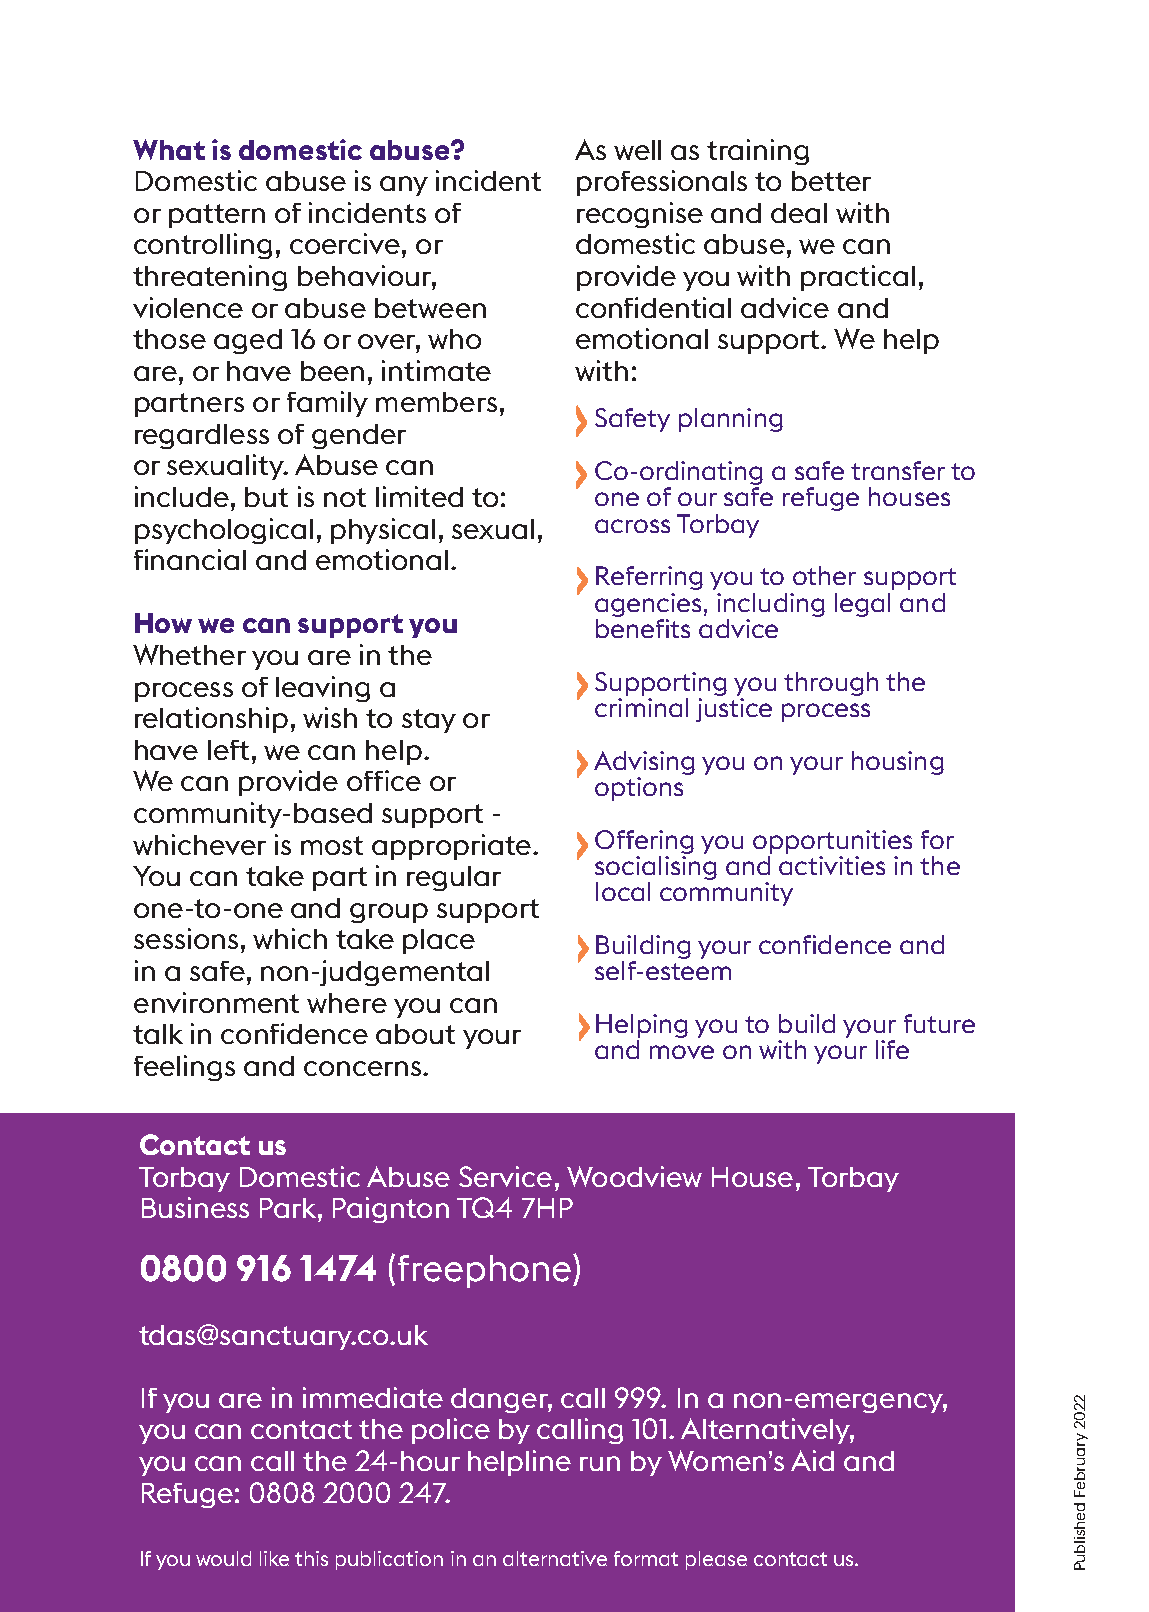 Image resolution: width=1149 pixels, height=1612 pixels. What do you see at coordinates (832, 865) in the screenshot?
I see `activities` at bounding box center [832, 865].
